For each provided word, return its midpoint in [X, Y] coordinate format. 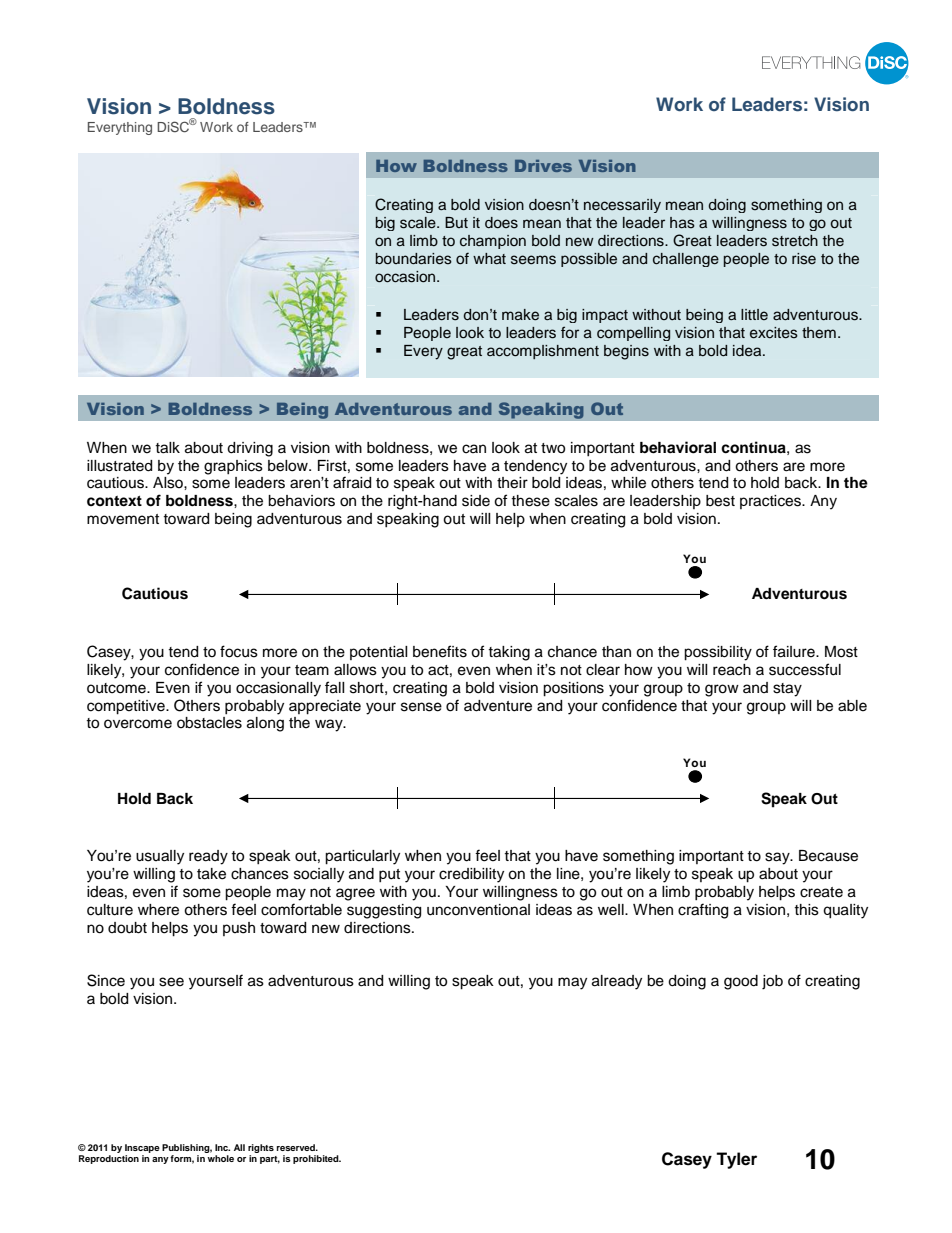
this [806, 910]
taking [509, 653]
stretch [795, 241]
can [474, 449]
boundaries [414, 259]
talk [167, 448]
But [456, 222]
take [211, 874]
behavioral [678, 447]
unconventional [478, 910]
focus [239, 651]
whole [220, 1158]
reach [732, 670]
